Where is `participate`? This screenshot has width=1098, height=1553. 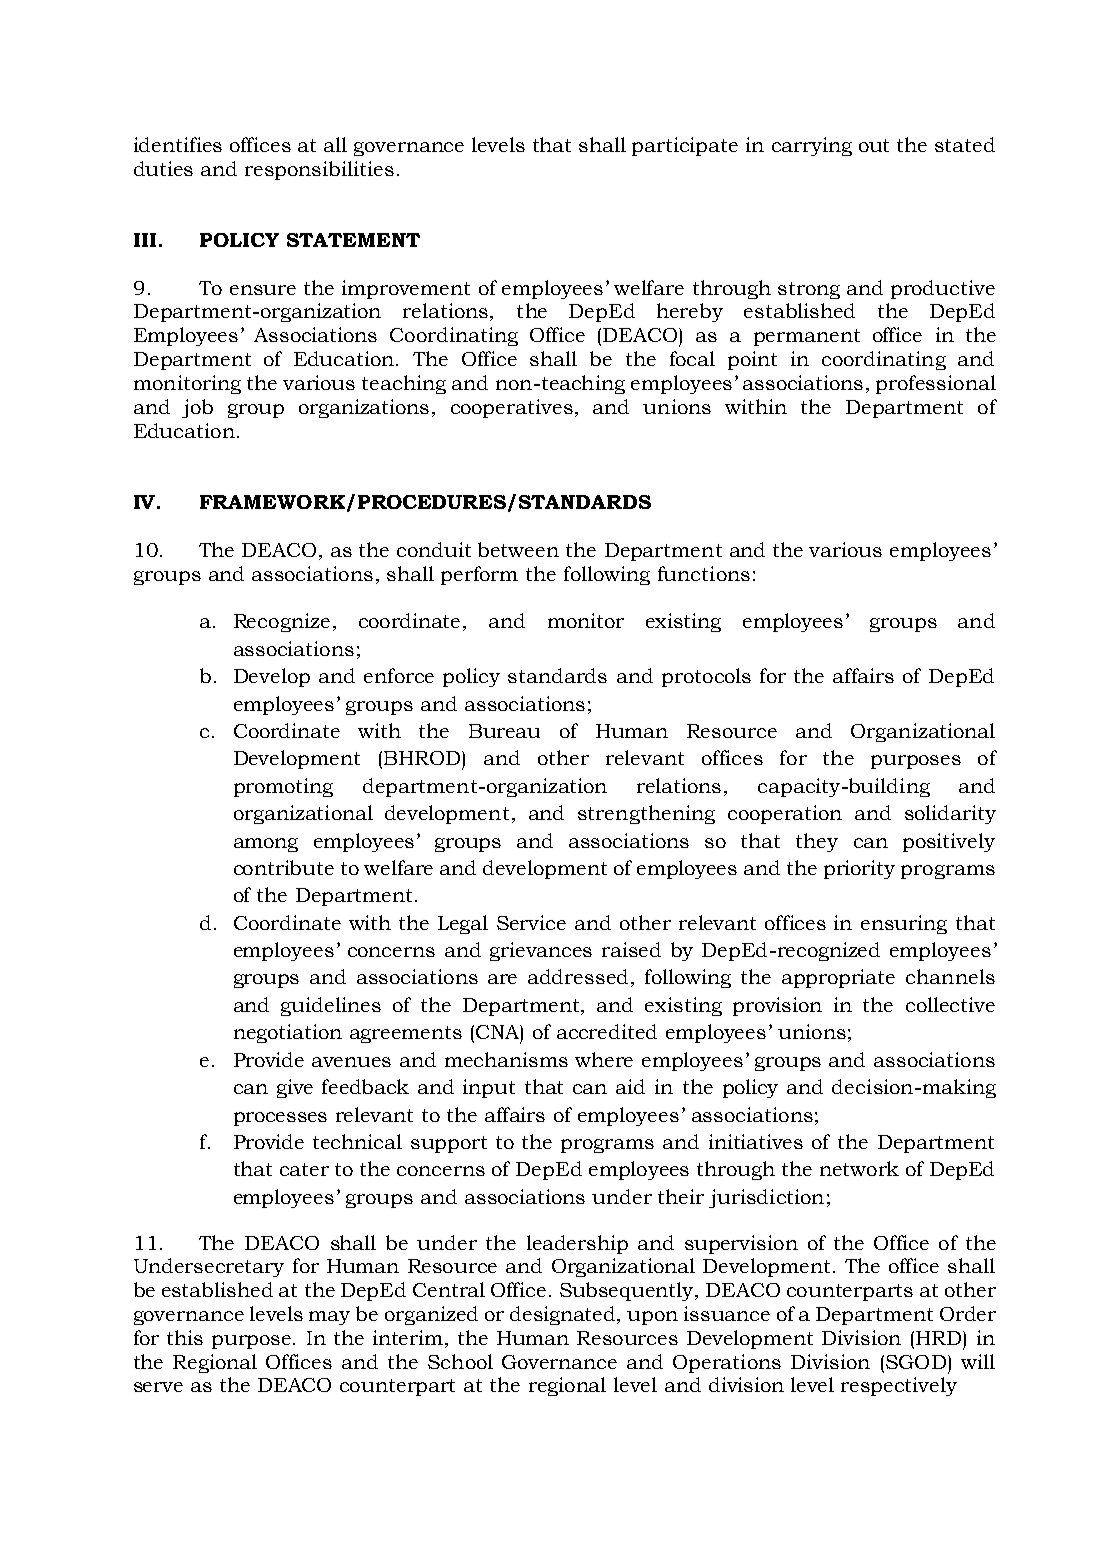
participate is located at coordinates (685, 146).
